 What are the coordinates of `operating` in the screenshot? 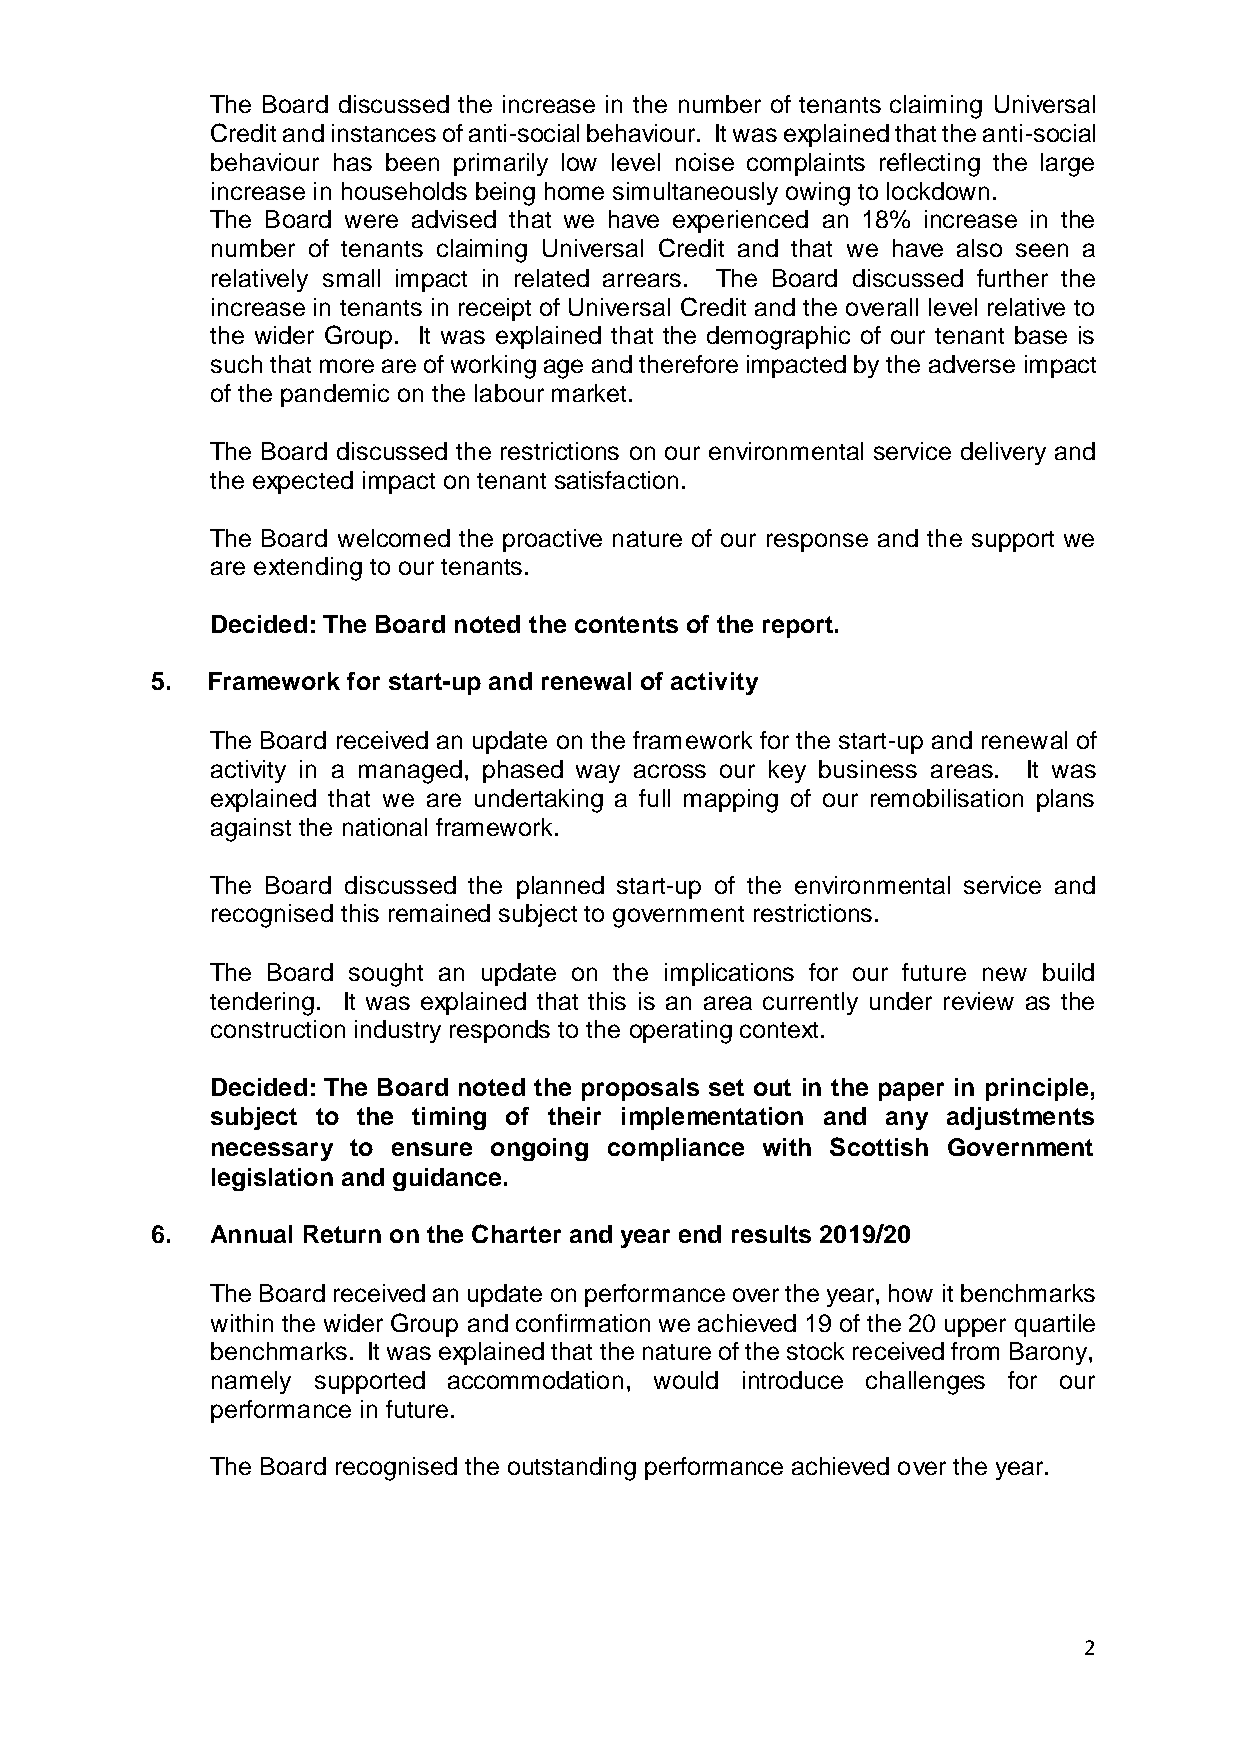 It's located at (681, 1032).
